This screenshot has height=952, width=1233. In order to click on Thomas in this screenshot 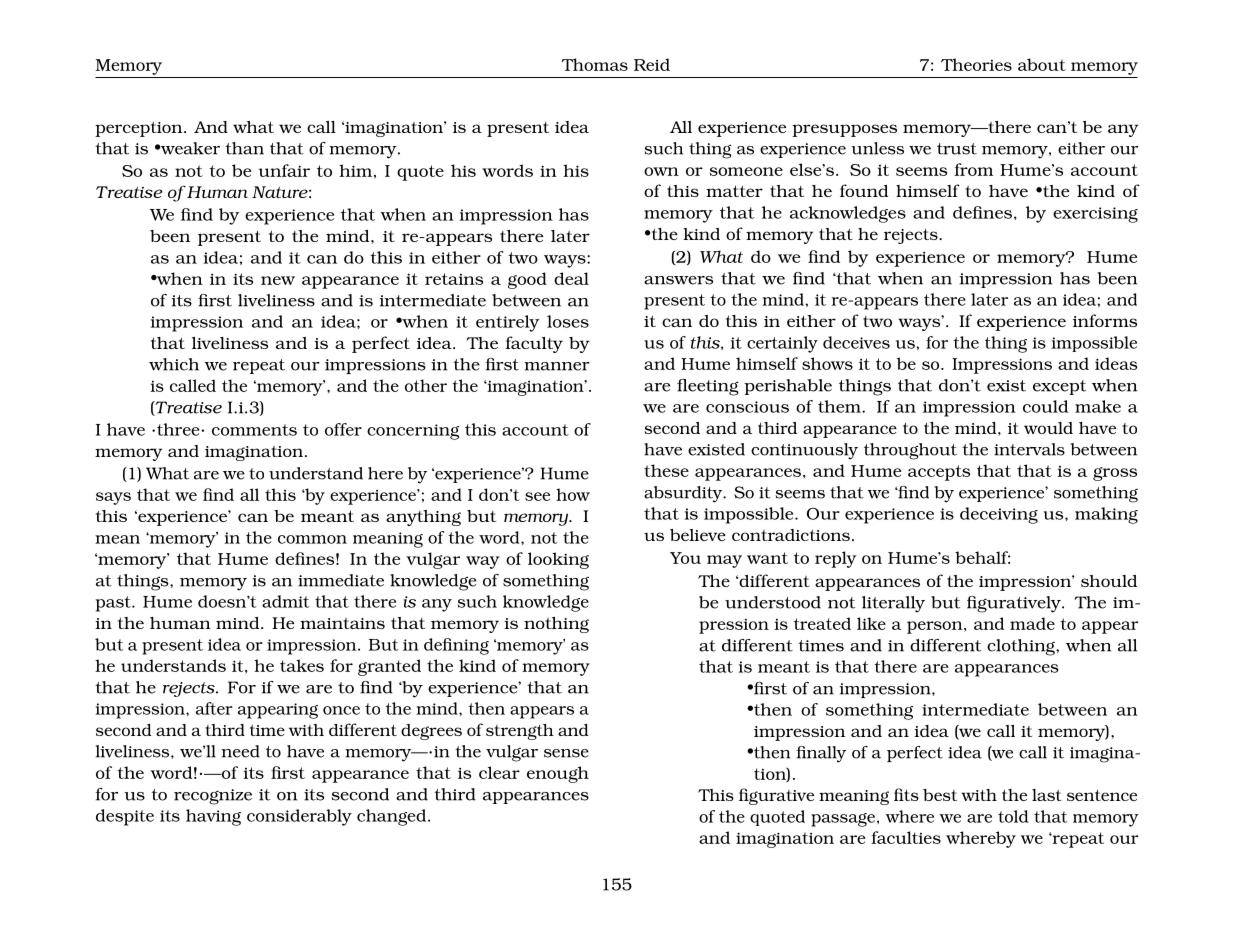, I will do `click(595, 64)`.
